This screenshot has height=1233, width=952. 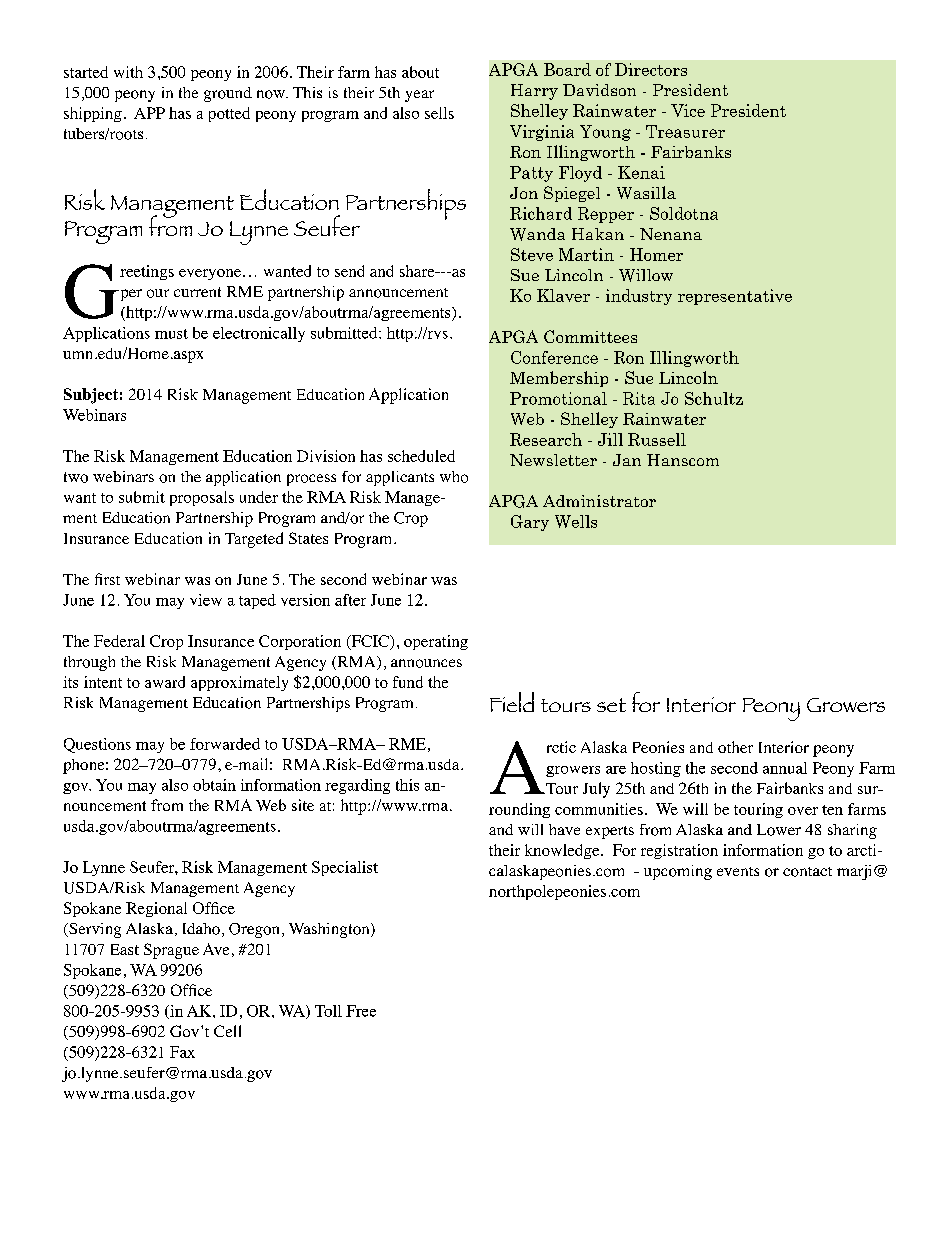 I want to click on Free, so click(x=361, y=1011).
